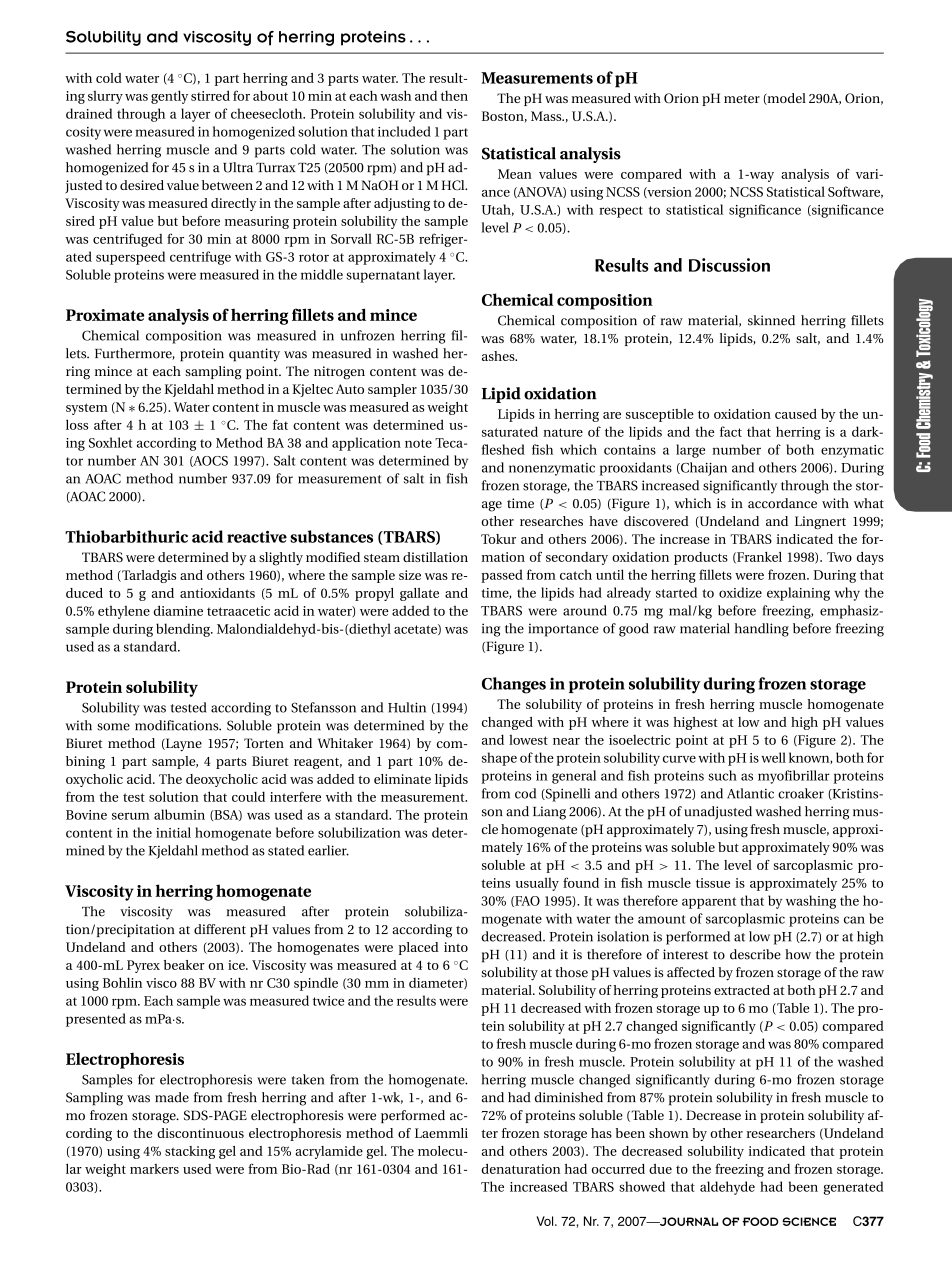 The height and width of the screenshot is (1276, 952). I want to click on blending, so click(184, 630).
